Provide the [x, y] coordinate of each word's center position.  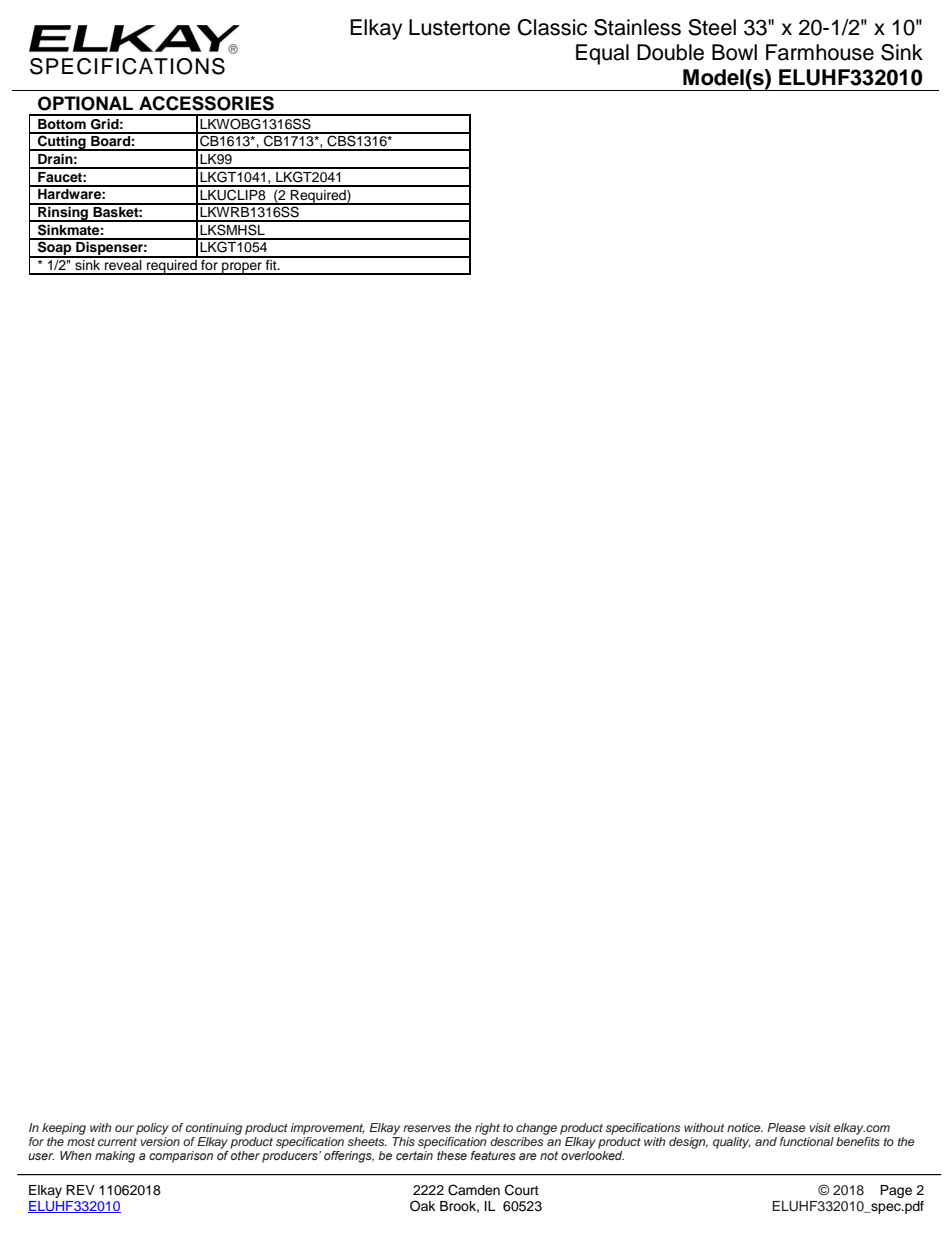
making [115, 1157]
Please [786, 1127]
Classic [552, 27]
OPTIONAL [85, 103]
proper [242, 268]
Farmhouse [820, 52]
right [487, 1129]
